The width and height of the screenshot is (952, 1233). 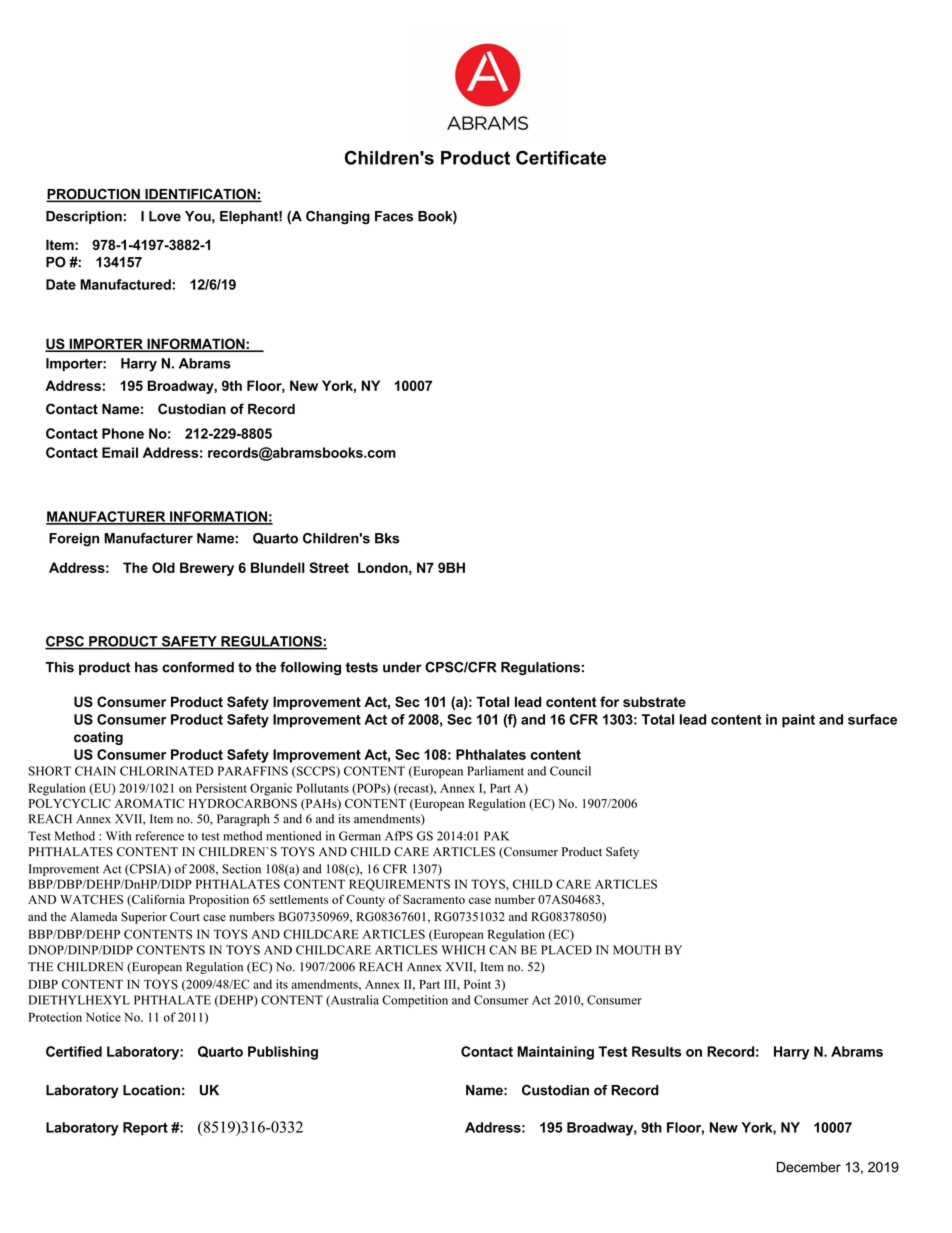 I want to click on paint, so click(x=798, y=721).
